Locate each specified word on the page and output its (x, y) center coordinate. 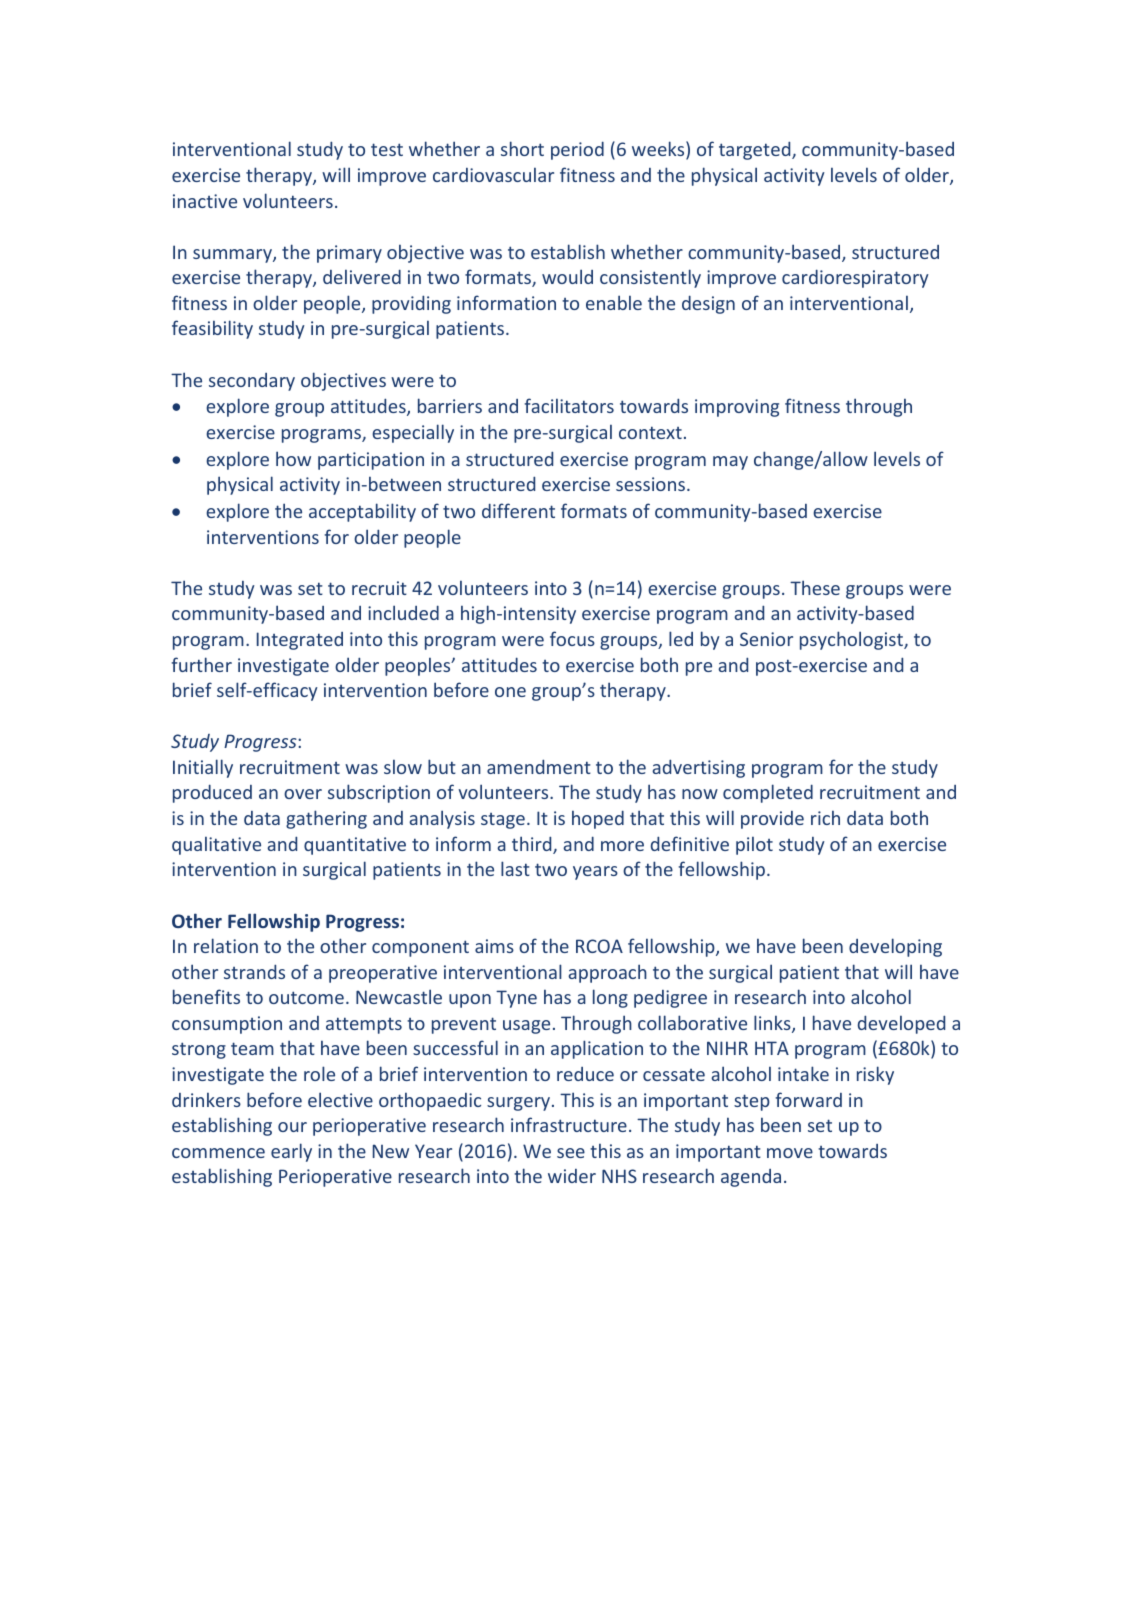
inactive (205, 201)
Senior (766, 639)
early (291, 1152)
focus (572, 638)
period (577, 150)
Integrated (300, 641)
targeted (756, 150)
